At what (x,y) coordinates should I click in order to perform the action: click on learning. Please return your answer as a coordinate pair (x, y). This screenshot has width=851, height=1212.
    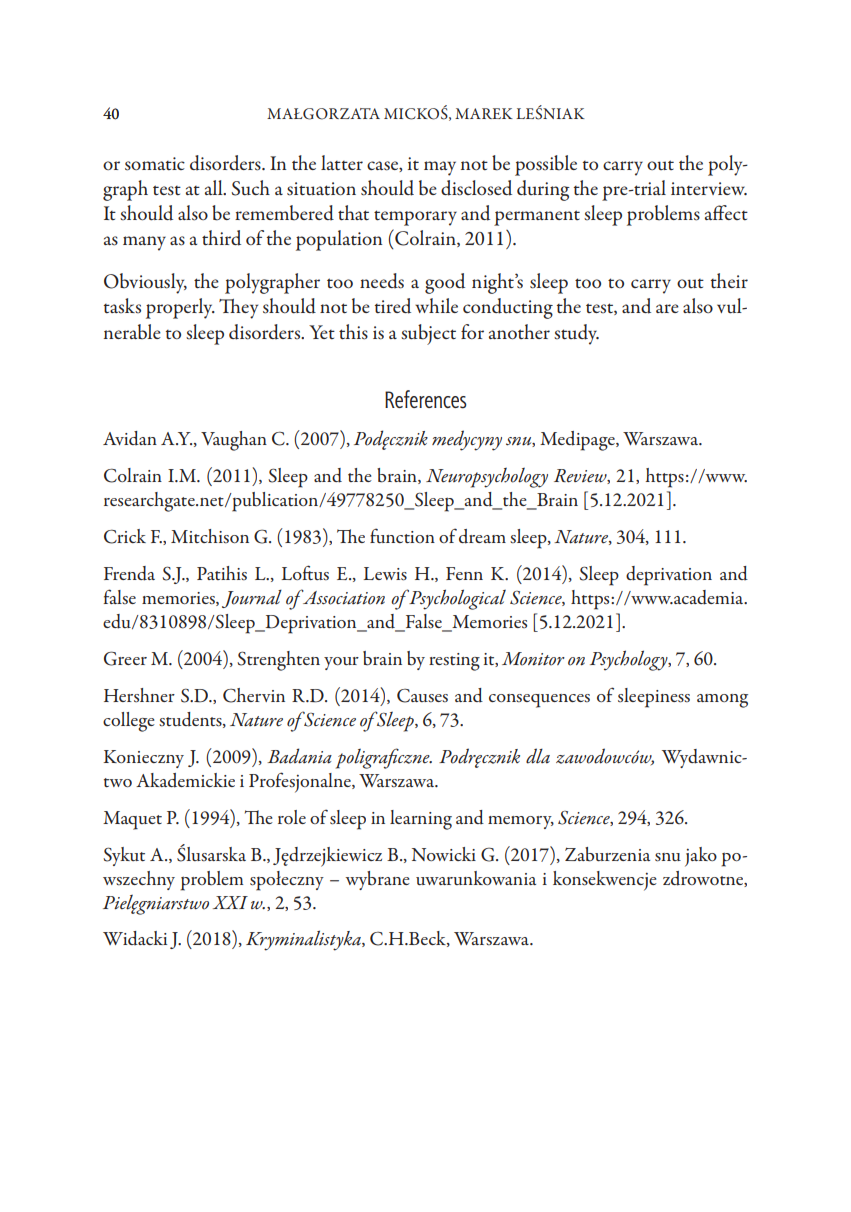
    Looking at the image, I should click on (421, 820).
